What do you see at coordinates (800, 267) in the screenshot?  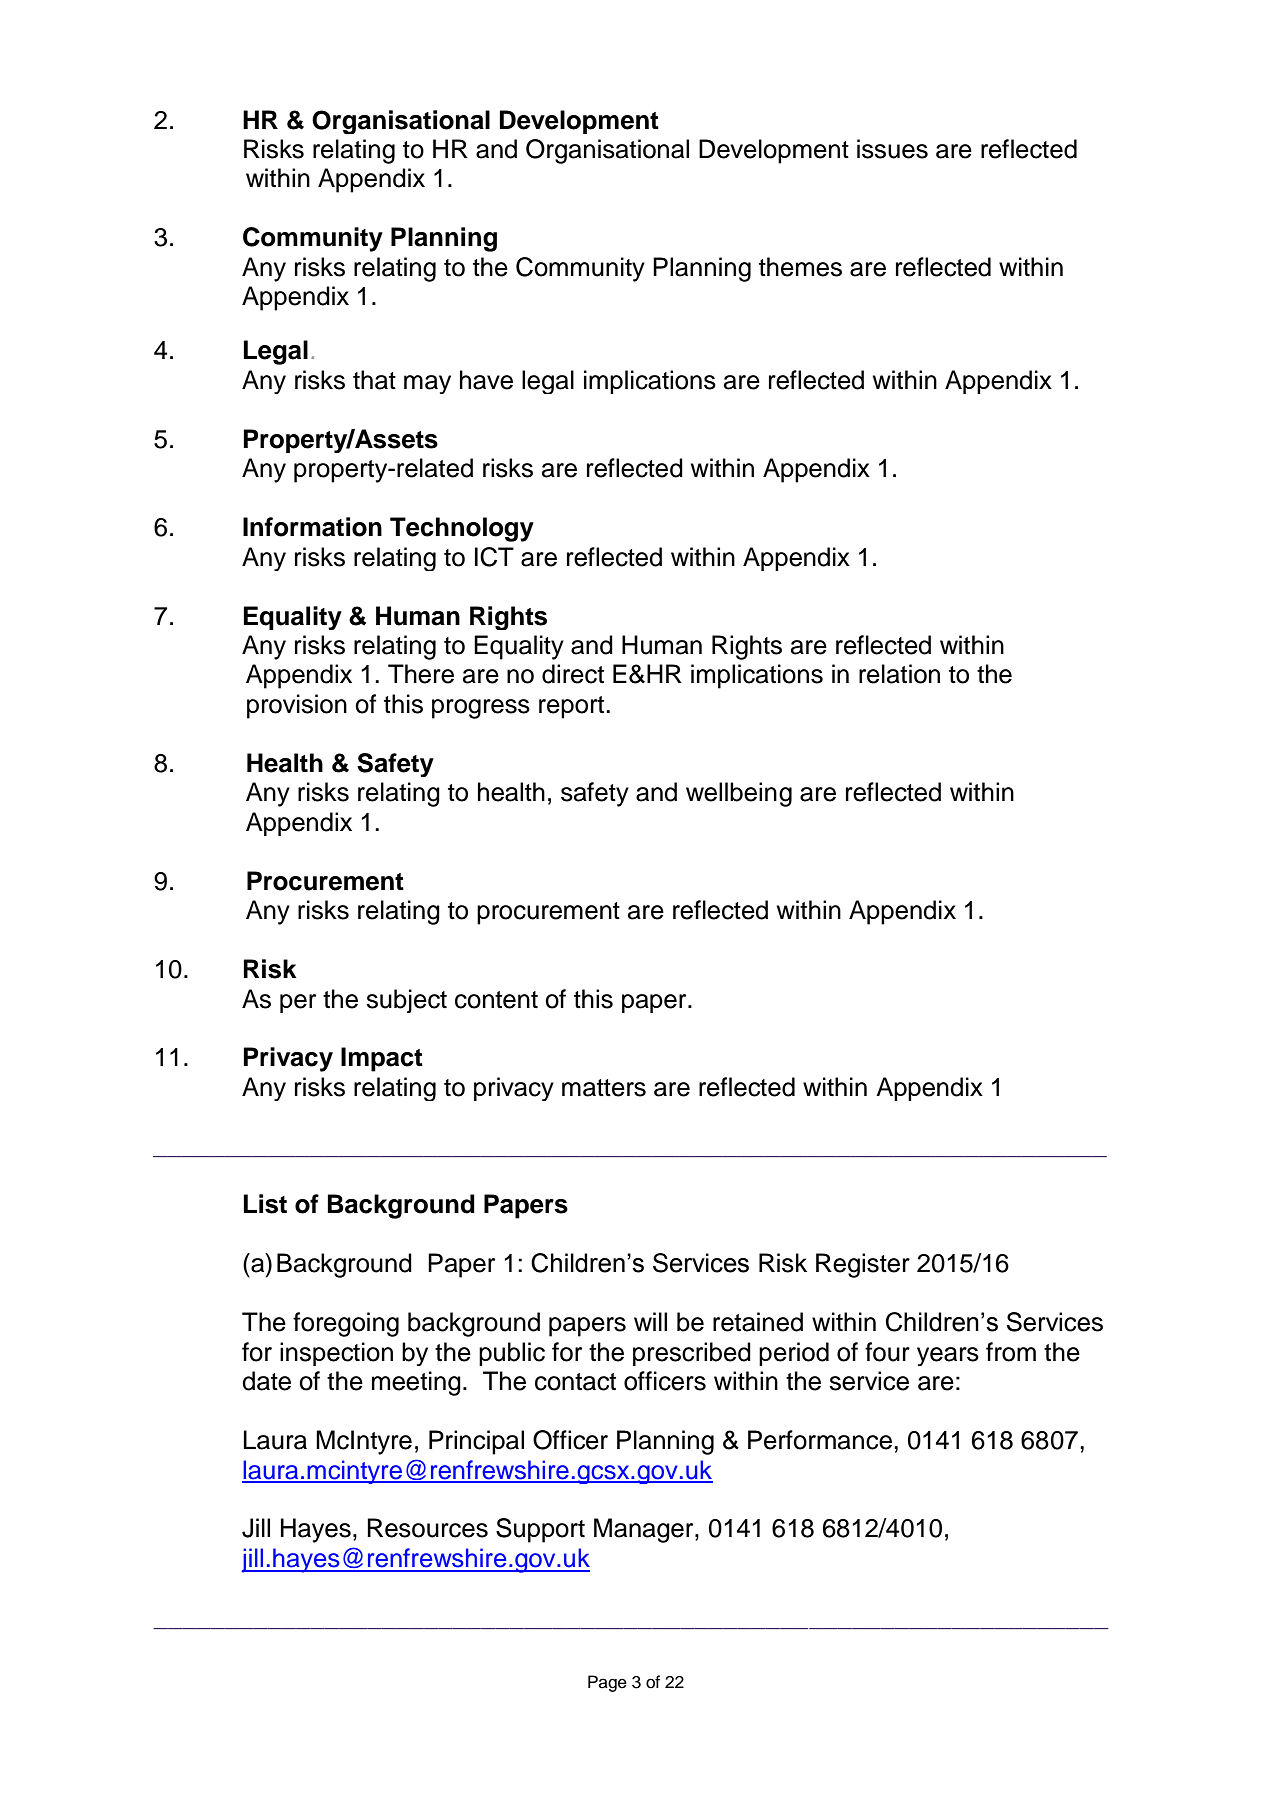 I see `themes` at bounding box center [800, 267].
